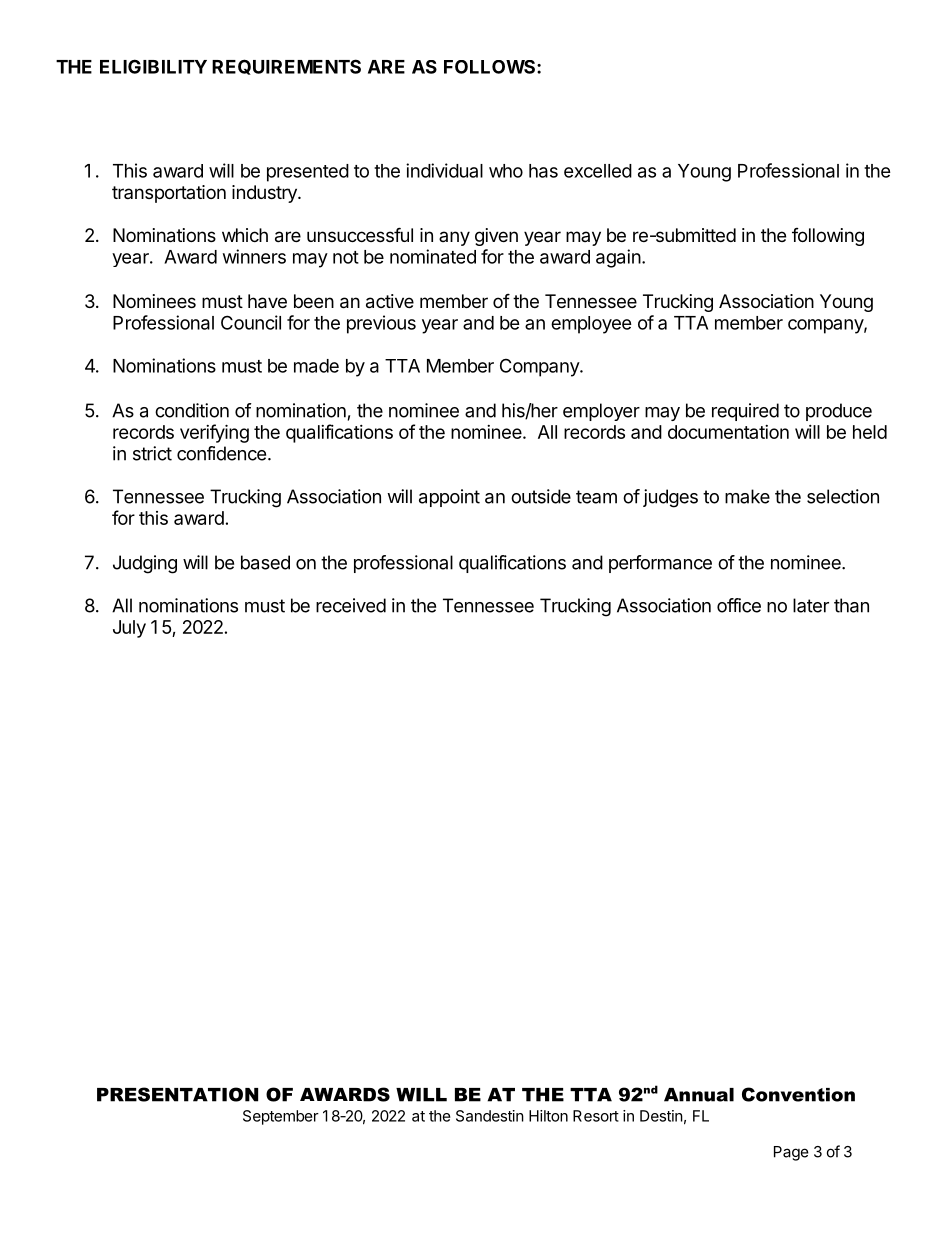 Image resolution: width=952 pixels, height=1233 pixels. Describe the element at coordinates (265, 562) in the document. I see `based` at that location.
